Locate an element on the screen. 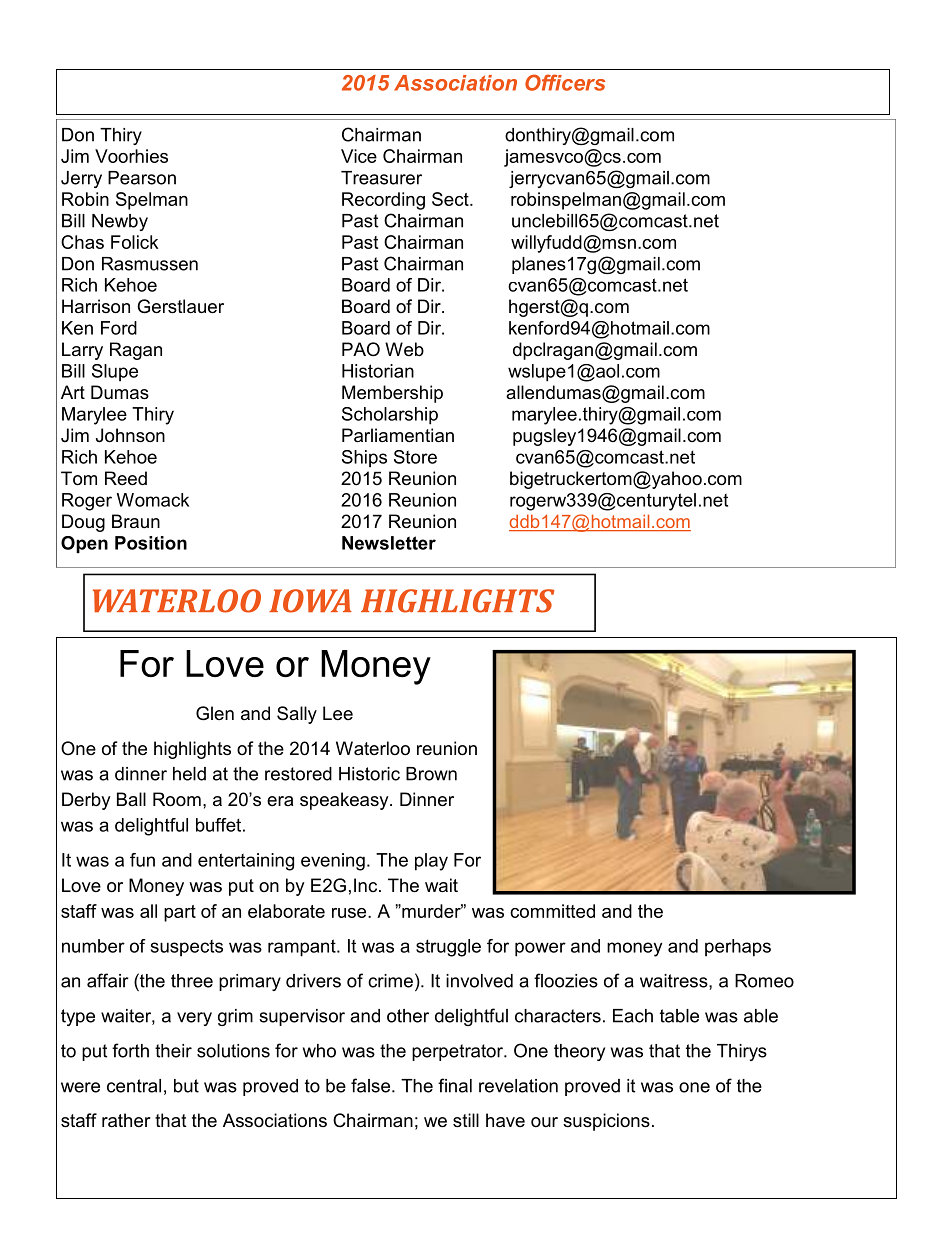  final is located at coordinates (455, 1085).
